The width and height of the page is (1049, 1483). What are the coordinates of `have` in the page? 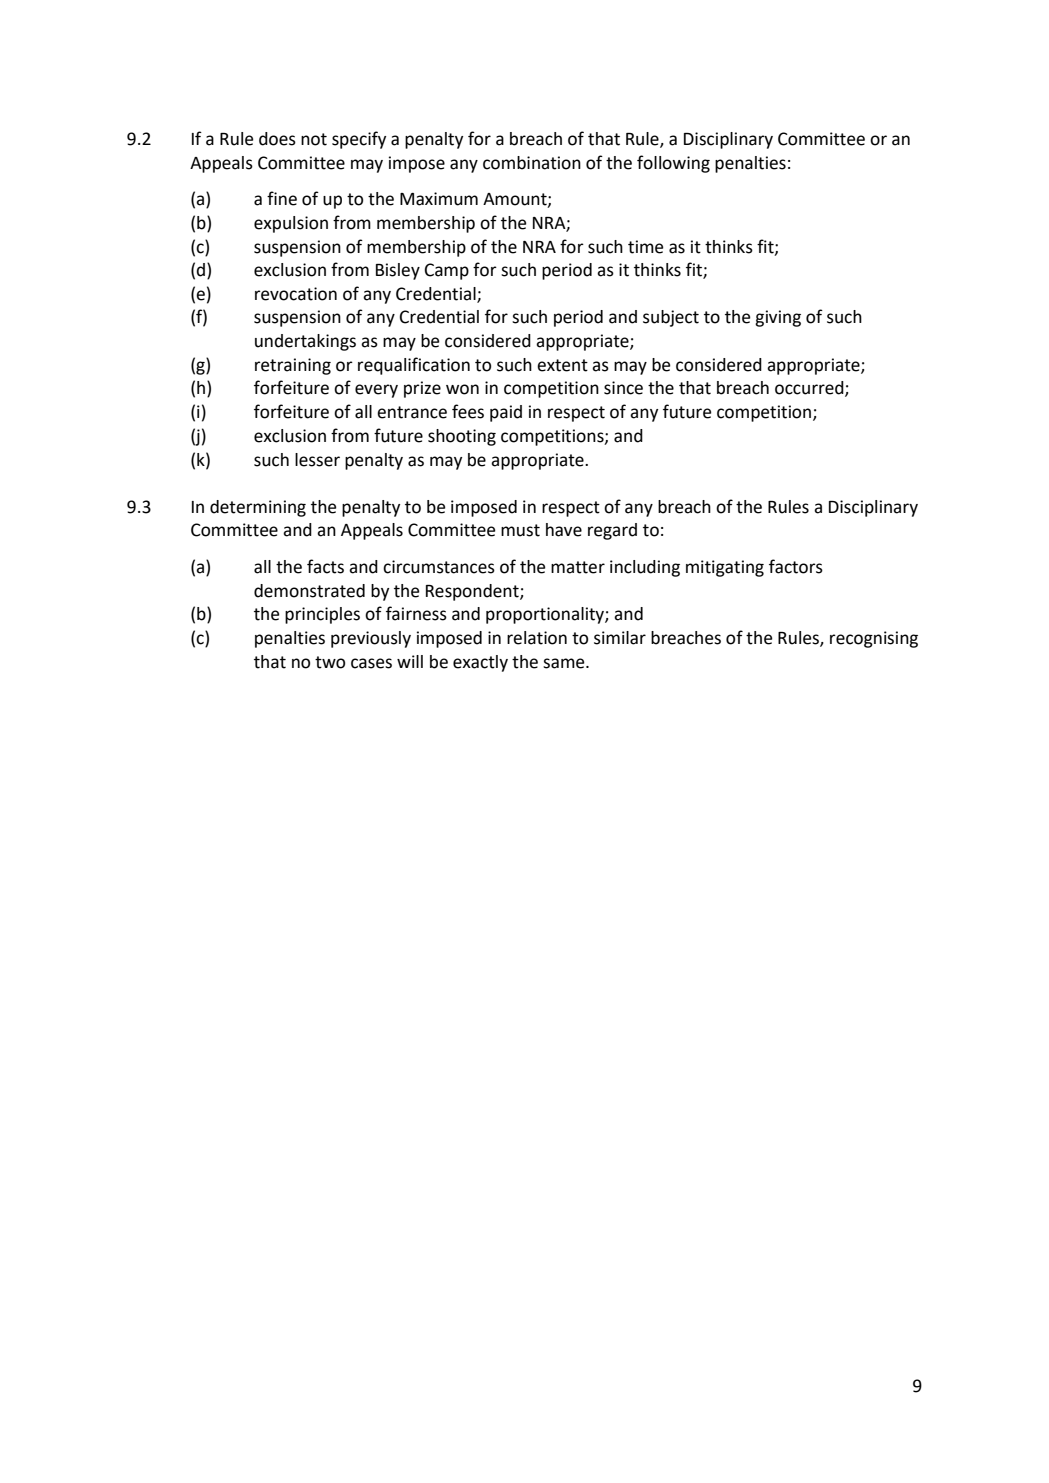 It's located at (564, 530).
